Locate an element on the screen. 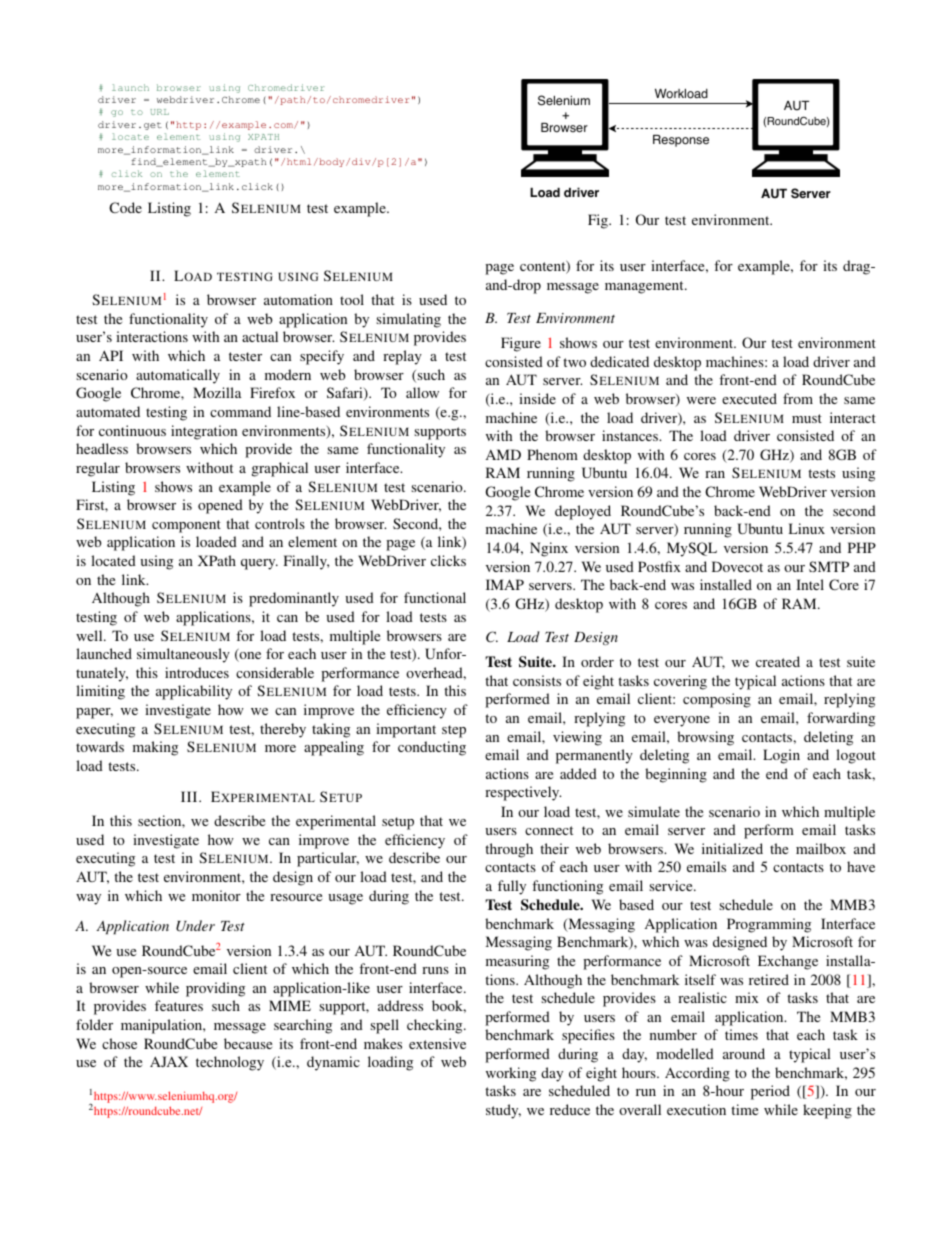  III is located at coordinates (190, 796).
